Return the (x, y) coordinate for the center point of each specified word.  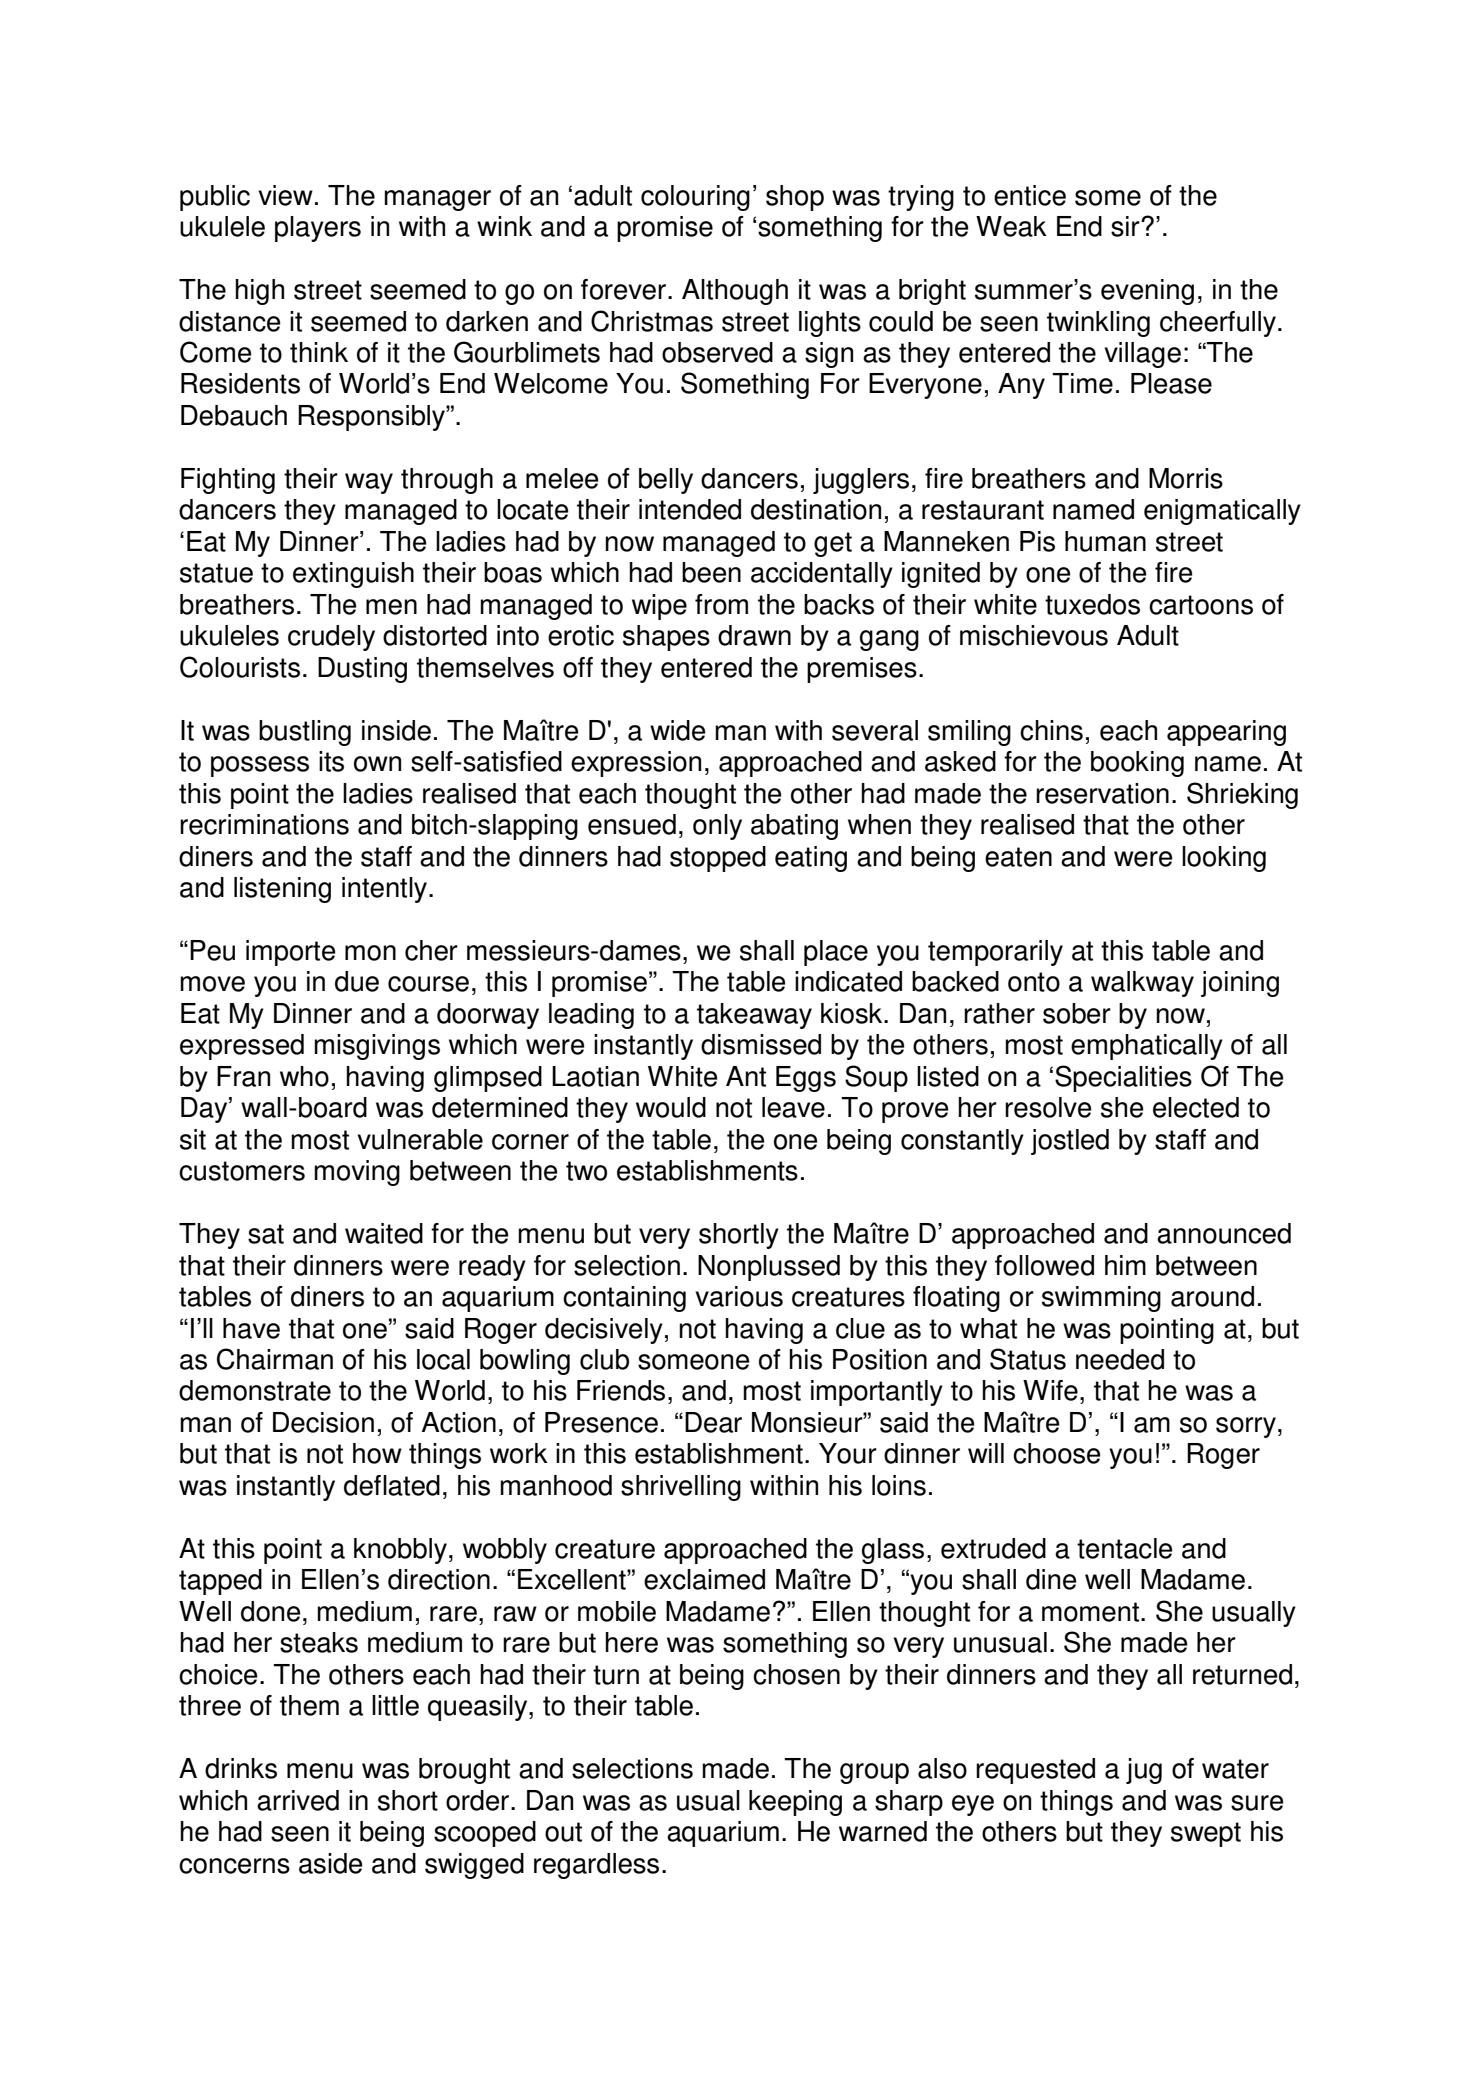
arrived (298, 1800)
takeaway (754, 1016)
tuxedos (1092, 604)
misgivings (377, 1047)
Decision (323, 1422)
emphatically (1147, 1047)
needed (1120, 1359)
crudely (331, 638)
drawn (754, 635)
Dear (713, 1422)
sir (1126, 226)
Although (735, 292)
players (318, 229)
